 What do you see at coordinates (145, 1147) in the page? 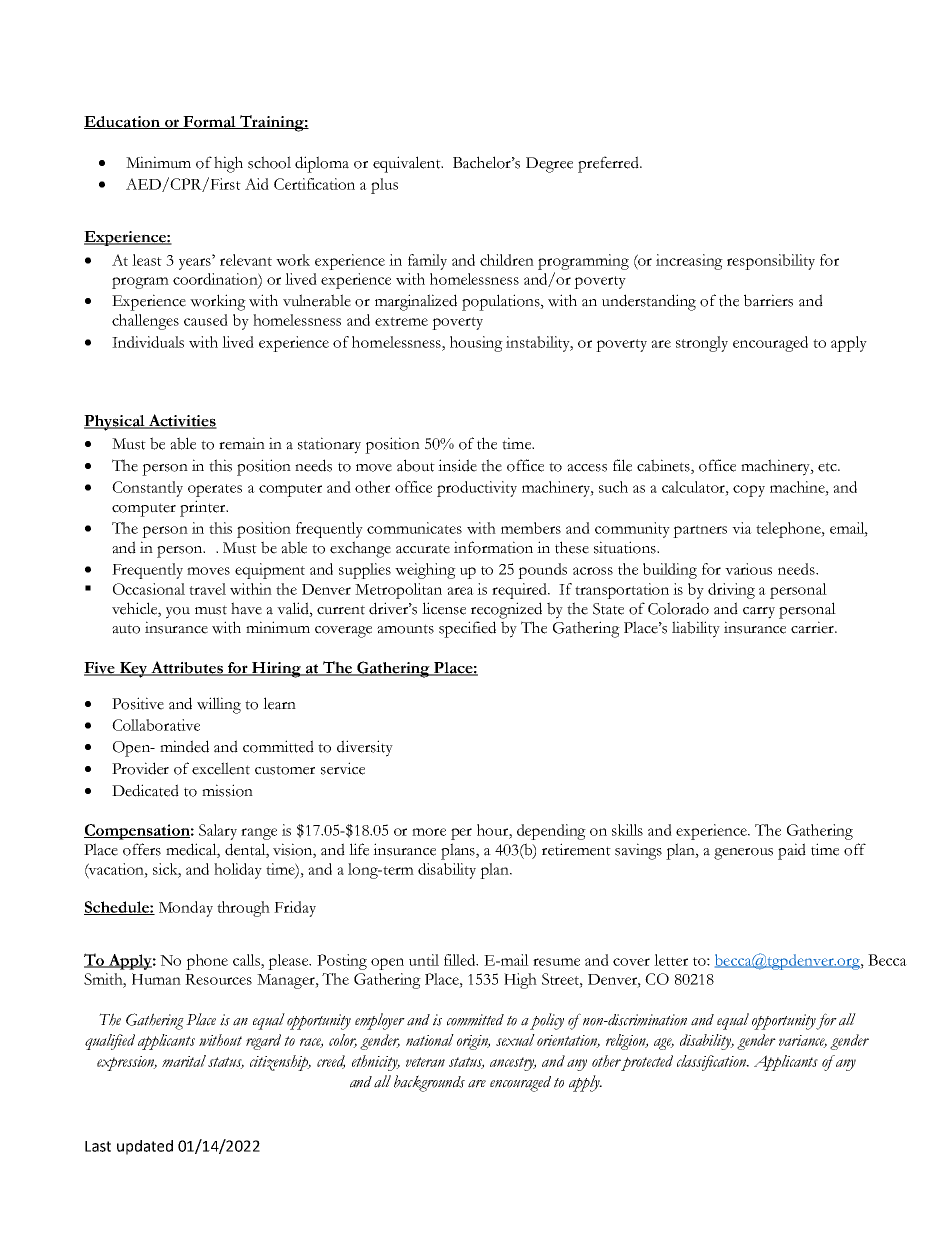
I see `updated` at bounding box center [145, 1147].
